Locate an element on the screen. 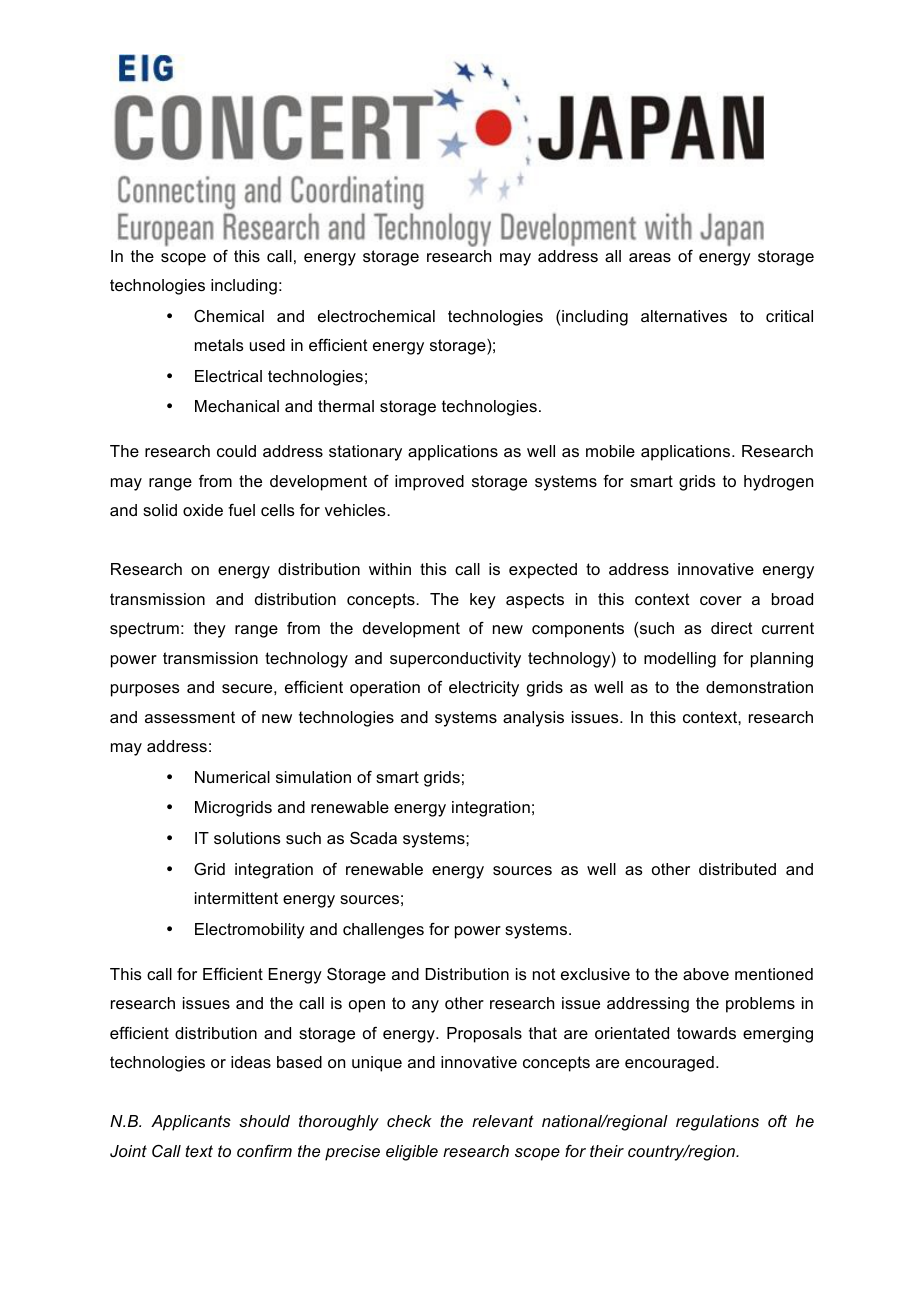 This screenshot has width=924, height=1308. Applicants is located at coordinates (191, 1123).
